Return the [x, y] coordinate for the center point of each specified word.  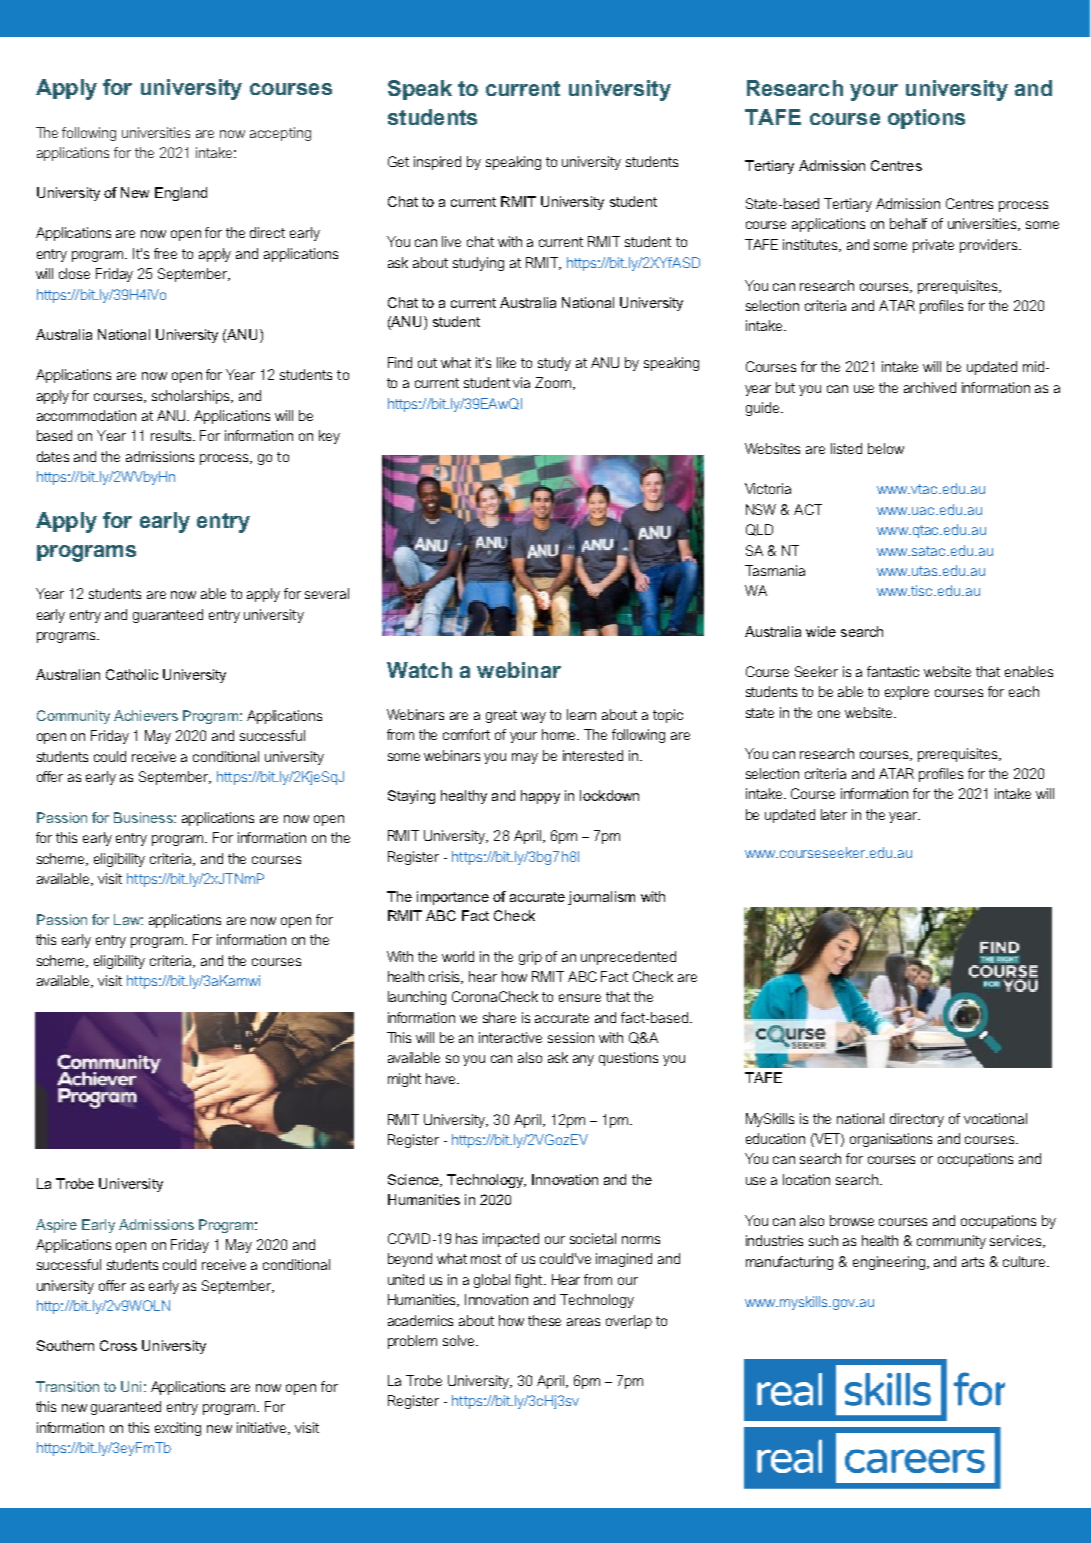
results [172, 435]
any [583, 1060]
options [926, 119]
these [544, 1320]
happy [540, 797]
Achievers [146, 715]
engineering [890, 1263]
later [834, 814]
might [404, 1080]
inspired [437, 163]
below [886, 448]
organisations [891, 1140]
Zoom [554, 383]
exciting [178, 1429]
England [181, 194]
